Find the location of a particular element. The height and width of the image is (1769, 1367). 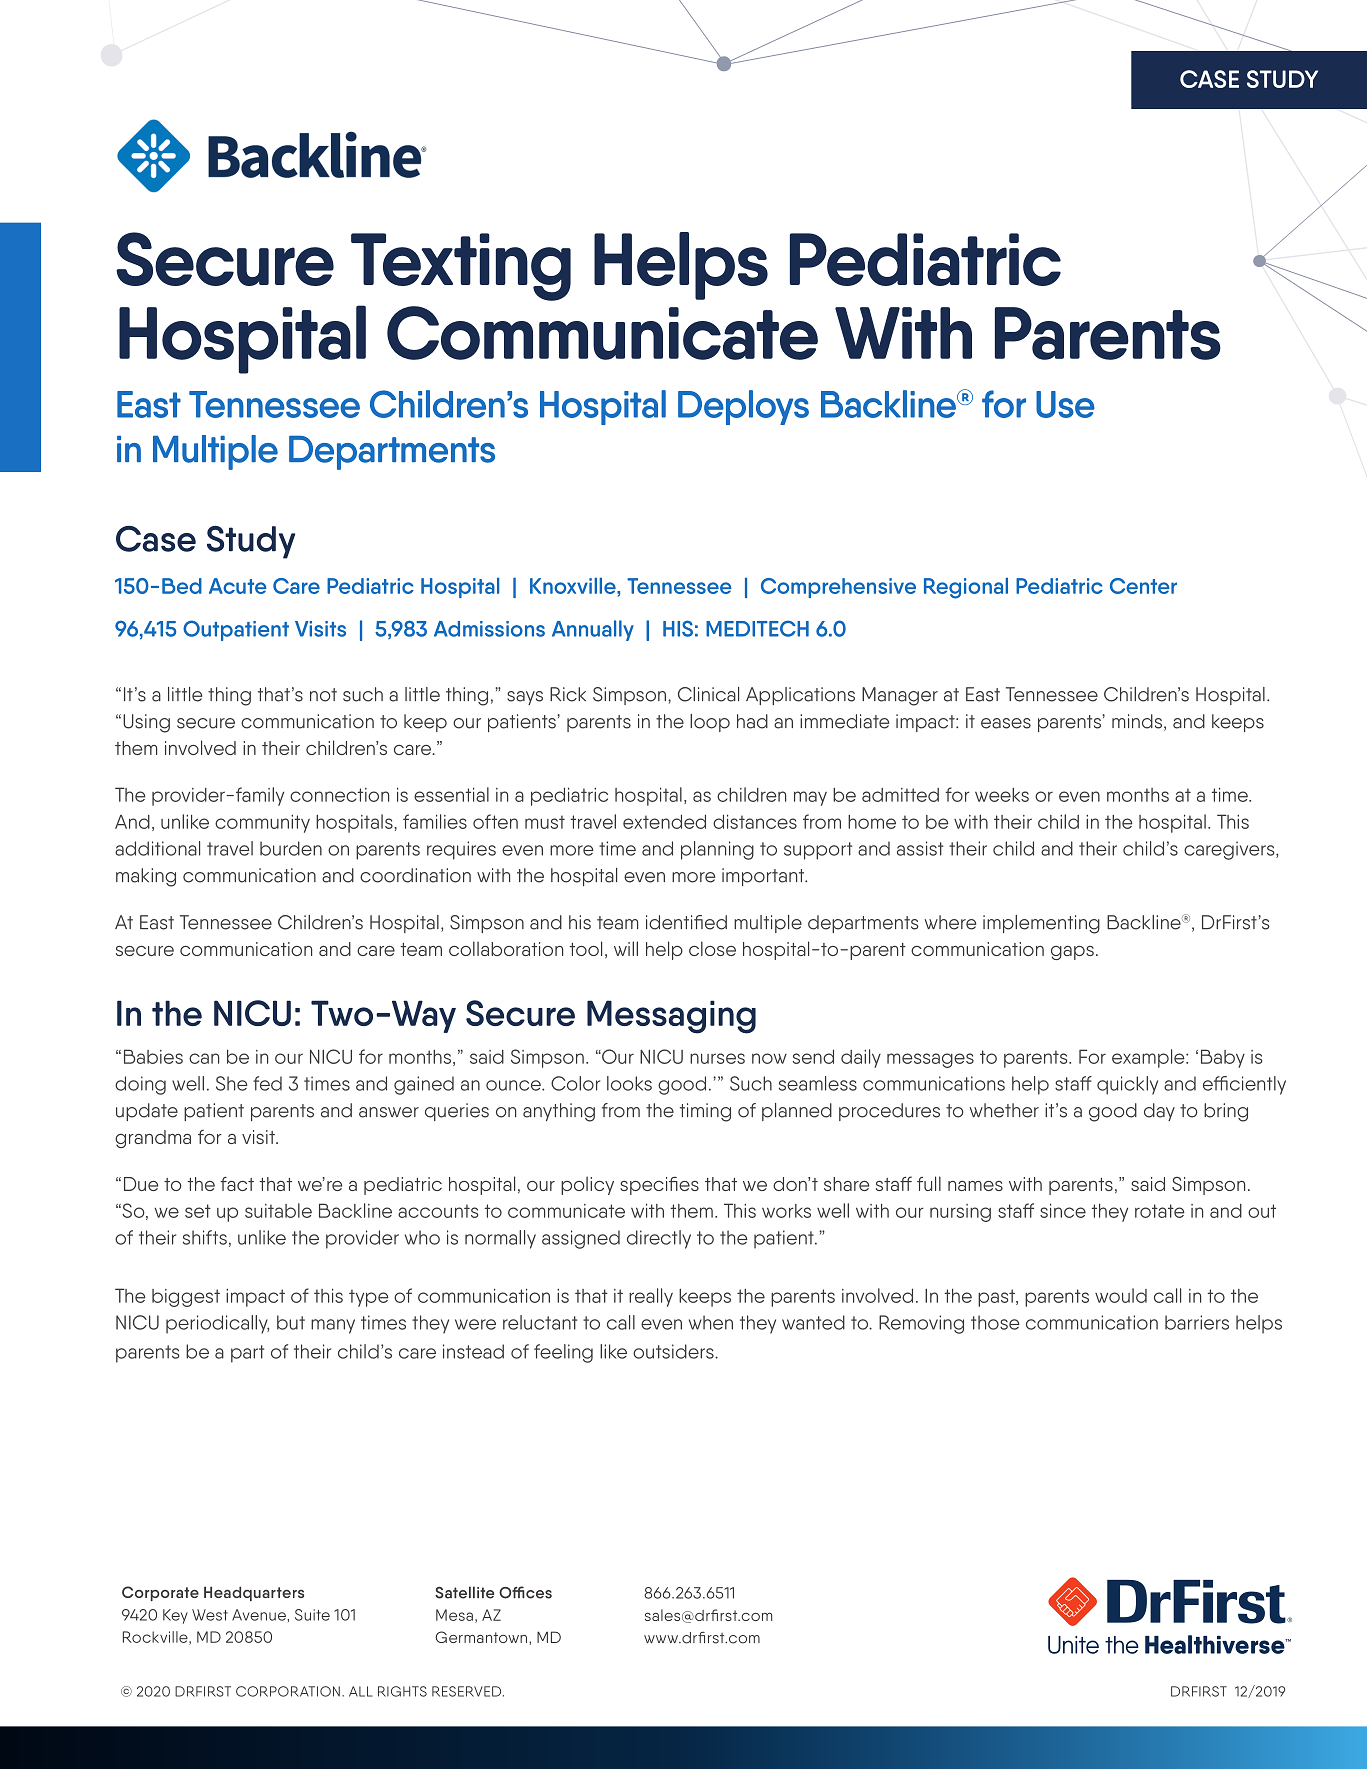

Use is located at coordinates (1065, 404).
